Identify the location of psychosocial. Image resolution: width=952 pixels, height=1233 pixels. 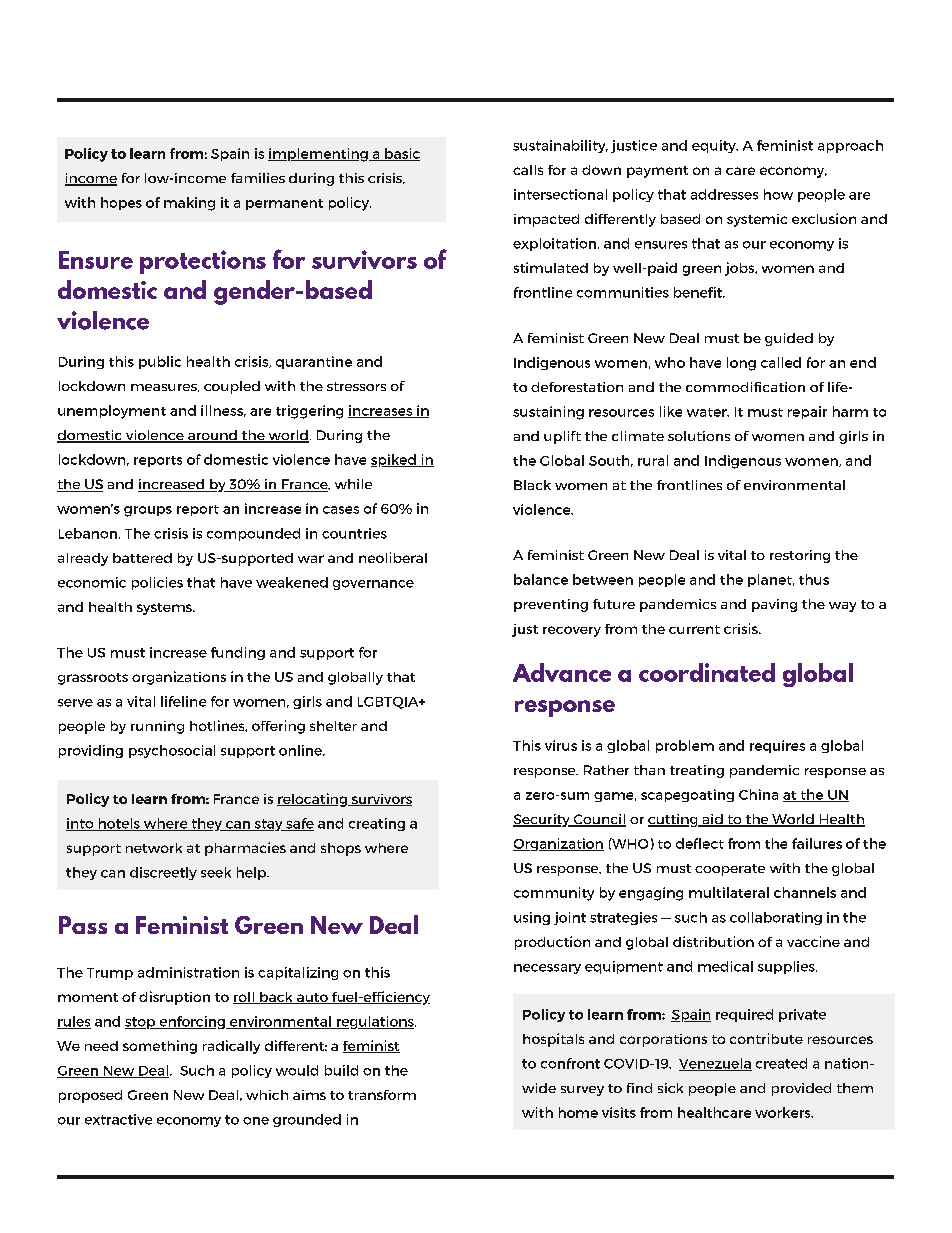
(172, 751).
